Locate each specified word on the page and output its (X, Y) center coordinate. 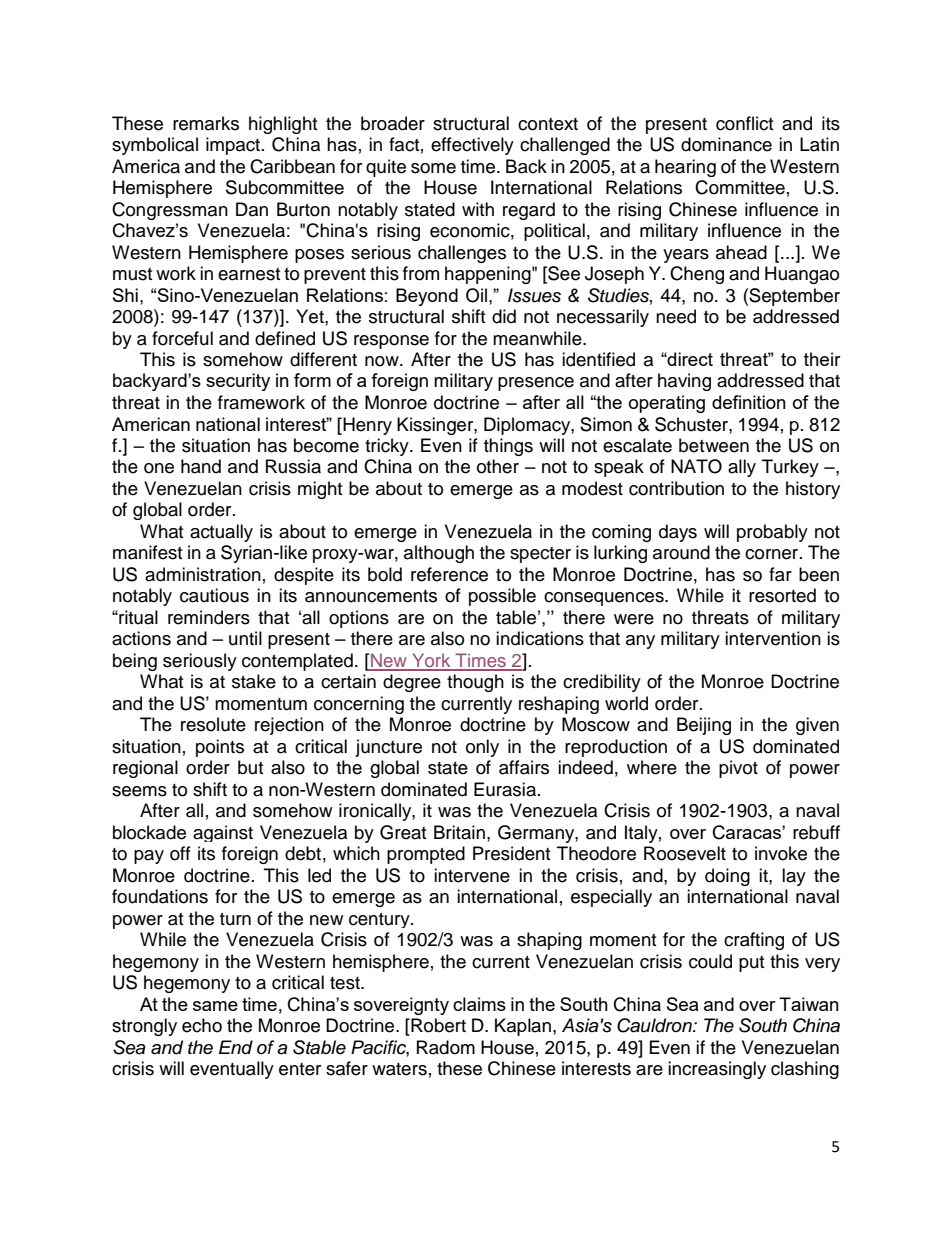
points (220, 748)
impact (234, 146)
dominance (726, 144)
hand (201, 466)
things (508, 447)
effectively (472, 146)
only (482, 748)
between (714, 445)
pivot (738, 769)
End (236, 1047)
